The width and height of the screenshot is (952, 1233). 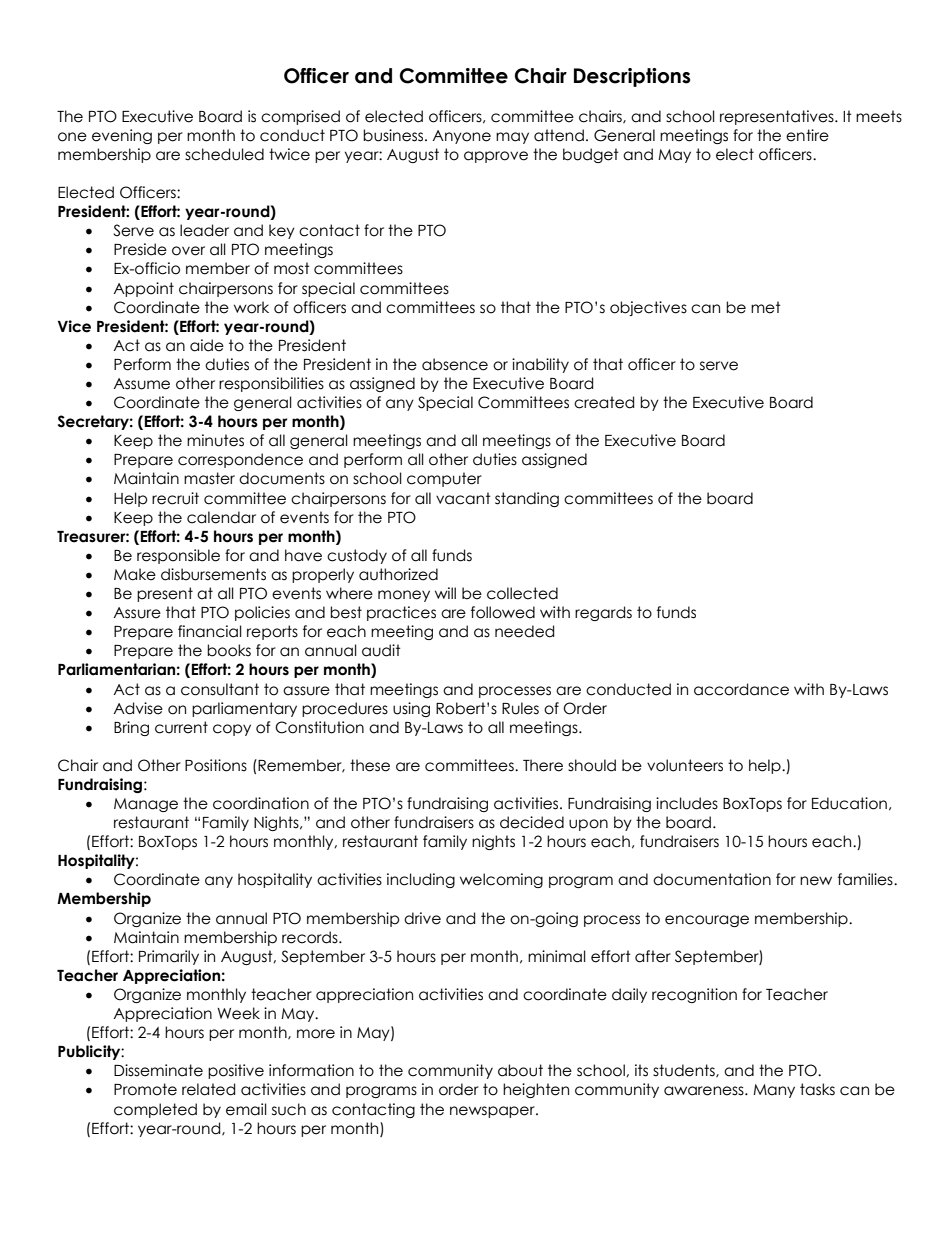 What do you see at coordinates (455, 364) in the screenshot?
I see `absence` at bounding box center [455, 364].
